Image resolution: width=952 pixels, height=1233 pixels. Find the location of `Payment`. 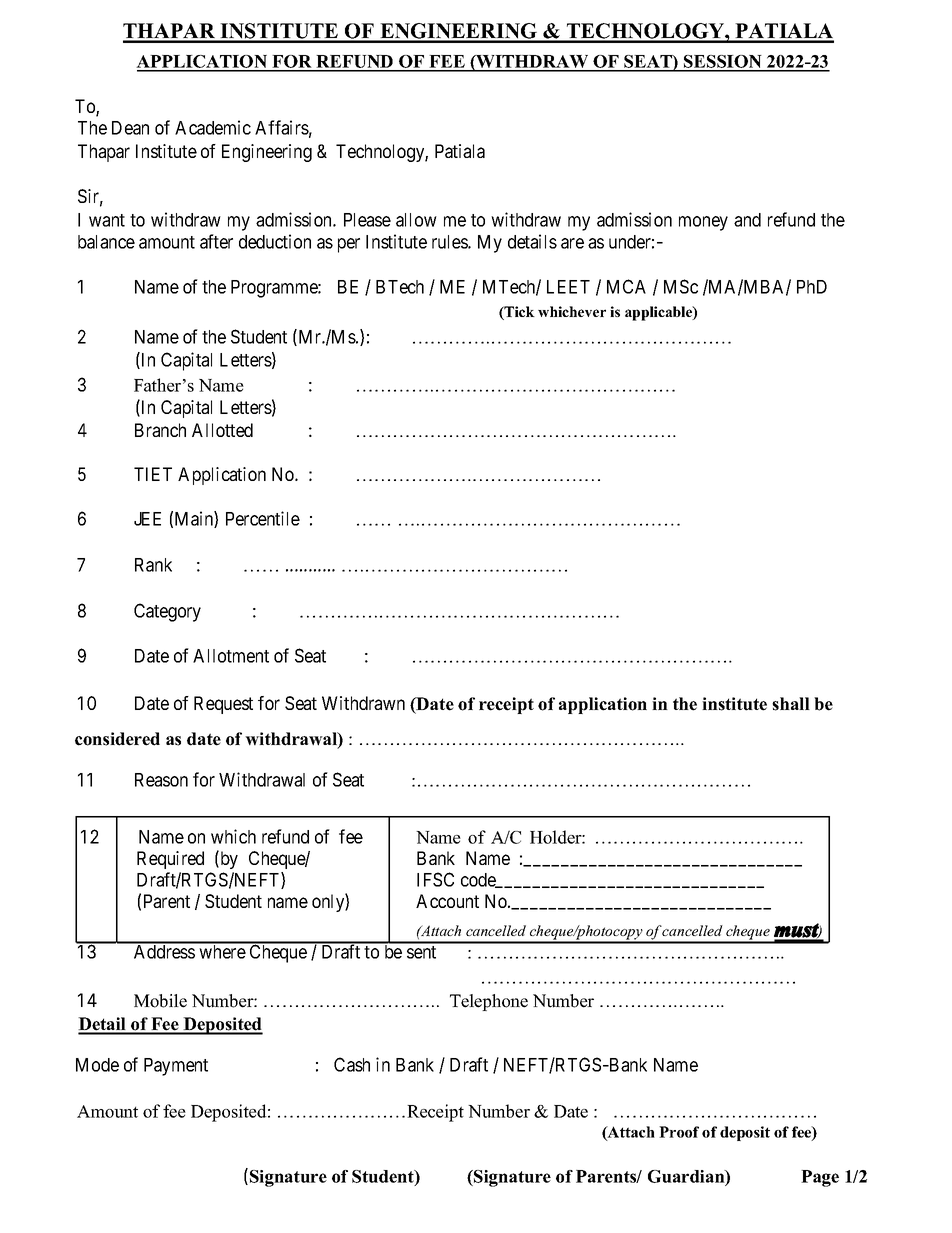

Payment is located at coordinates (176, 1067).
